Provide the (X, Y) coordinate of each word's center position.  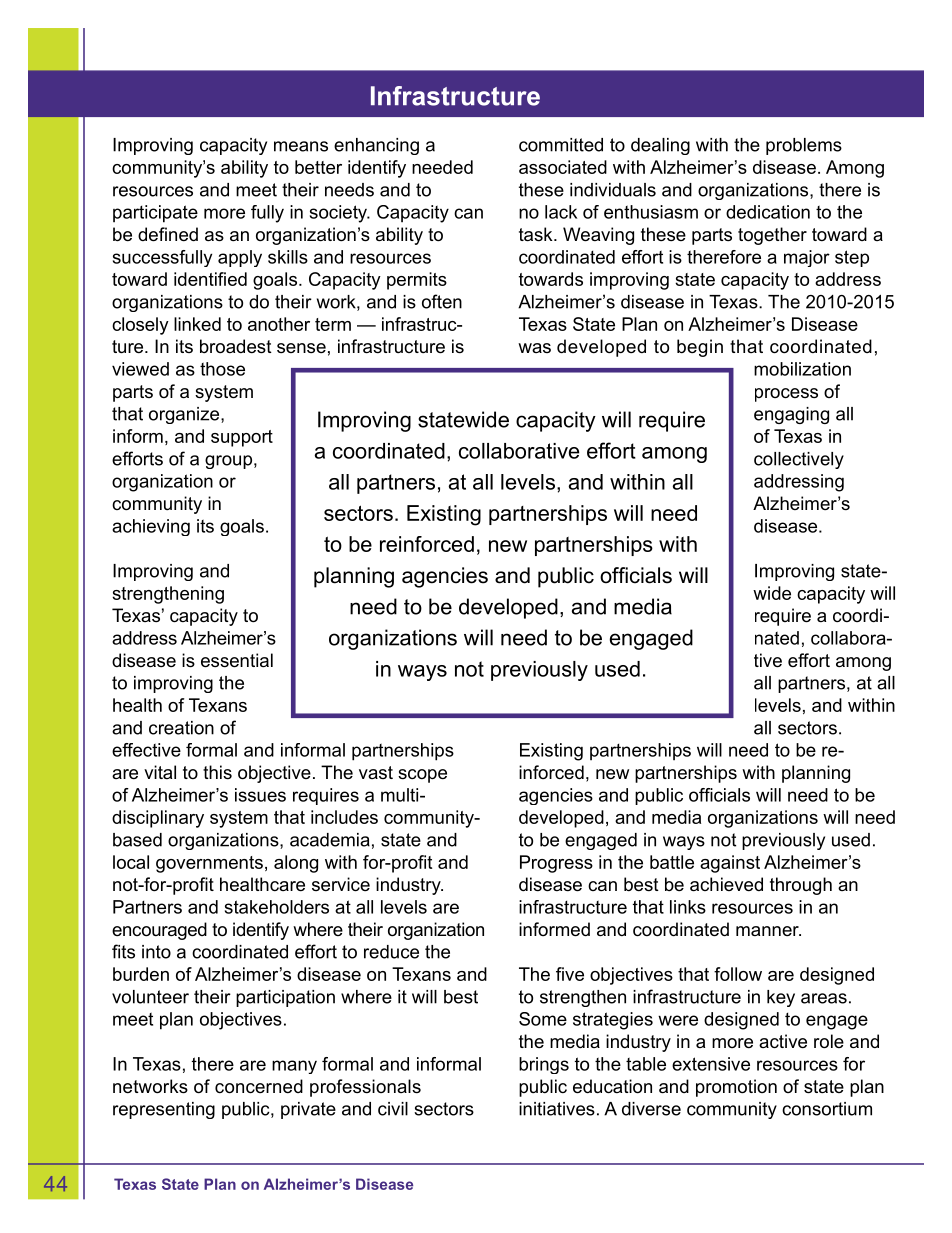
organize (185, 415)
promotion (736, 1088)
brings (544, 1065)
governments (209, 864)
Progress (556, 864)
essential (237, 660)
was (534, 348)
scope (422, 776)
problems (804, 146)
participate (155, 214)
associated (563, 167)
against (730, 864)
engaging (791, 415)
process (786, 395)
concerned (259, 1086)
